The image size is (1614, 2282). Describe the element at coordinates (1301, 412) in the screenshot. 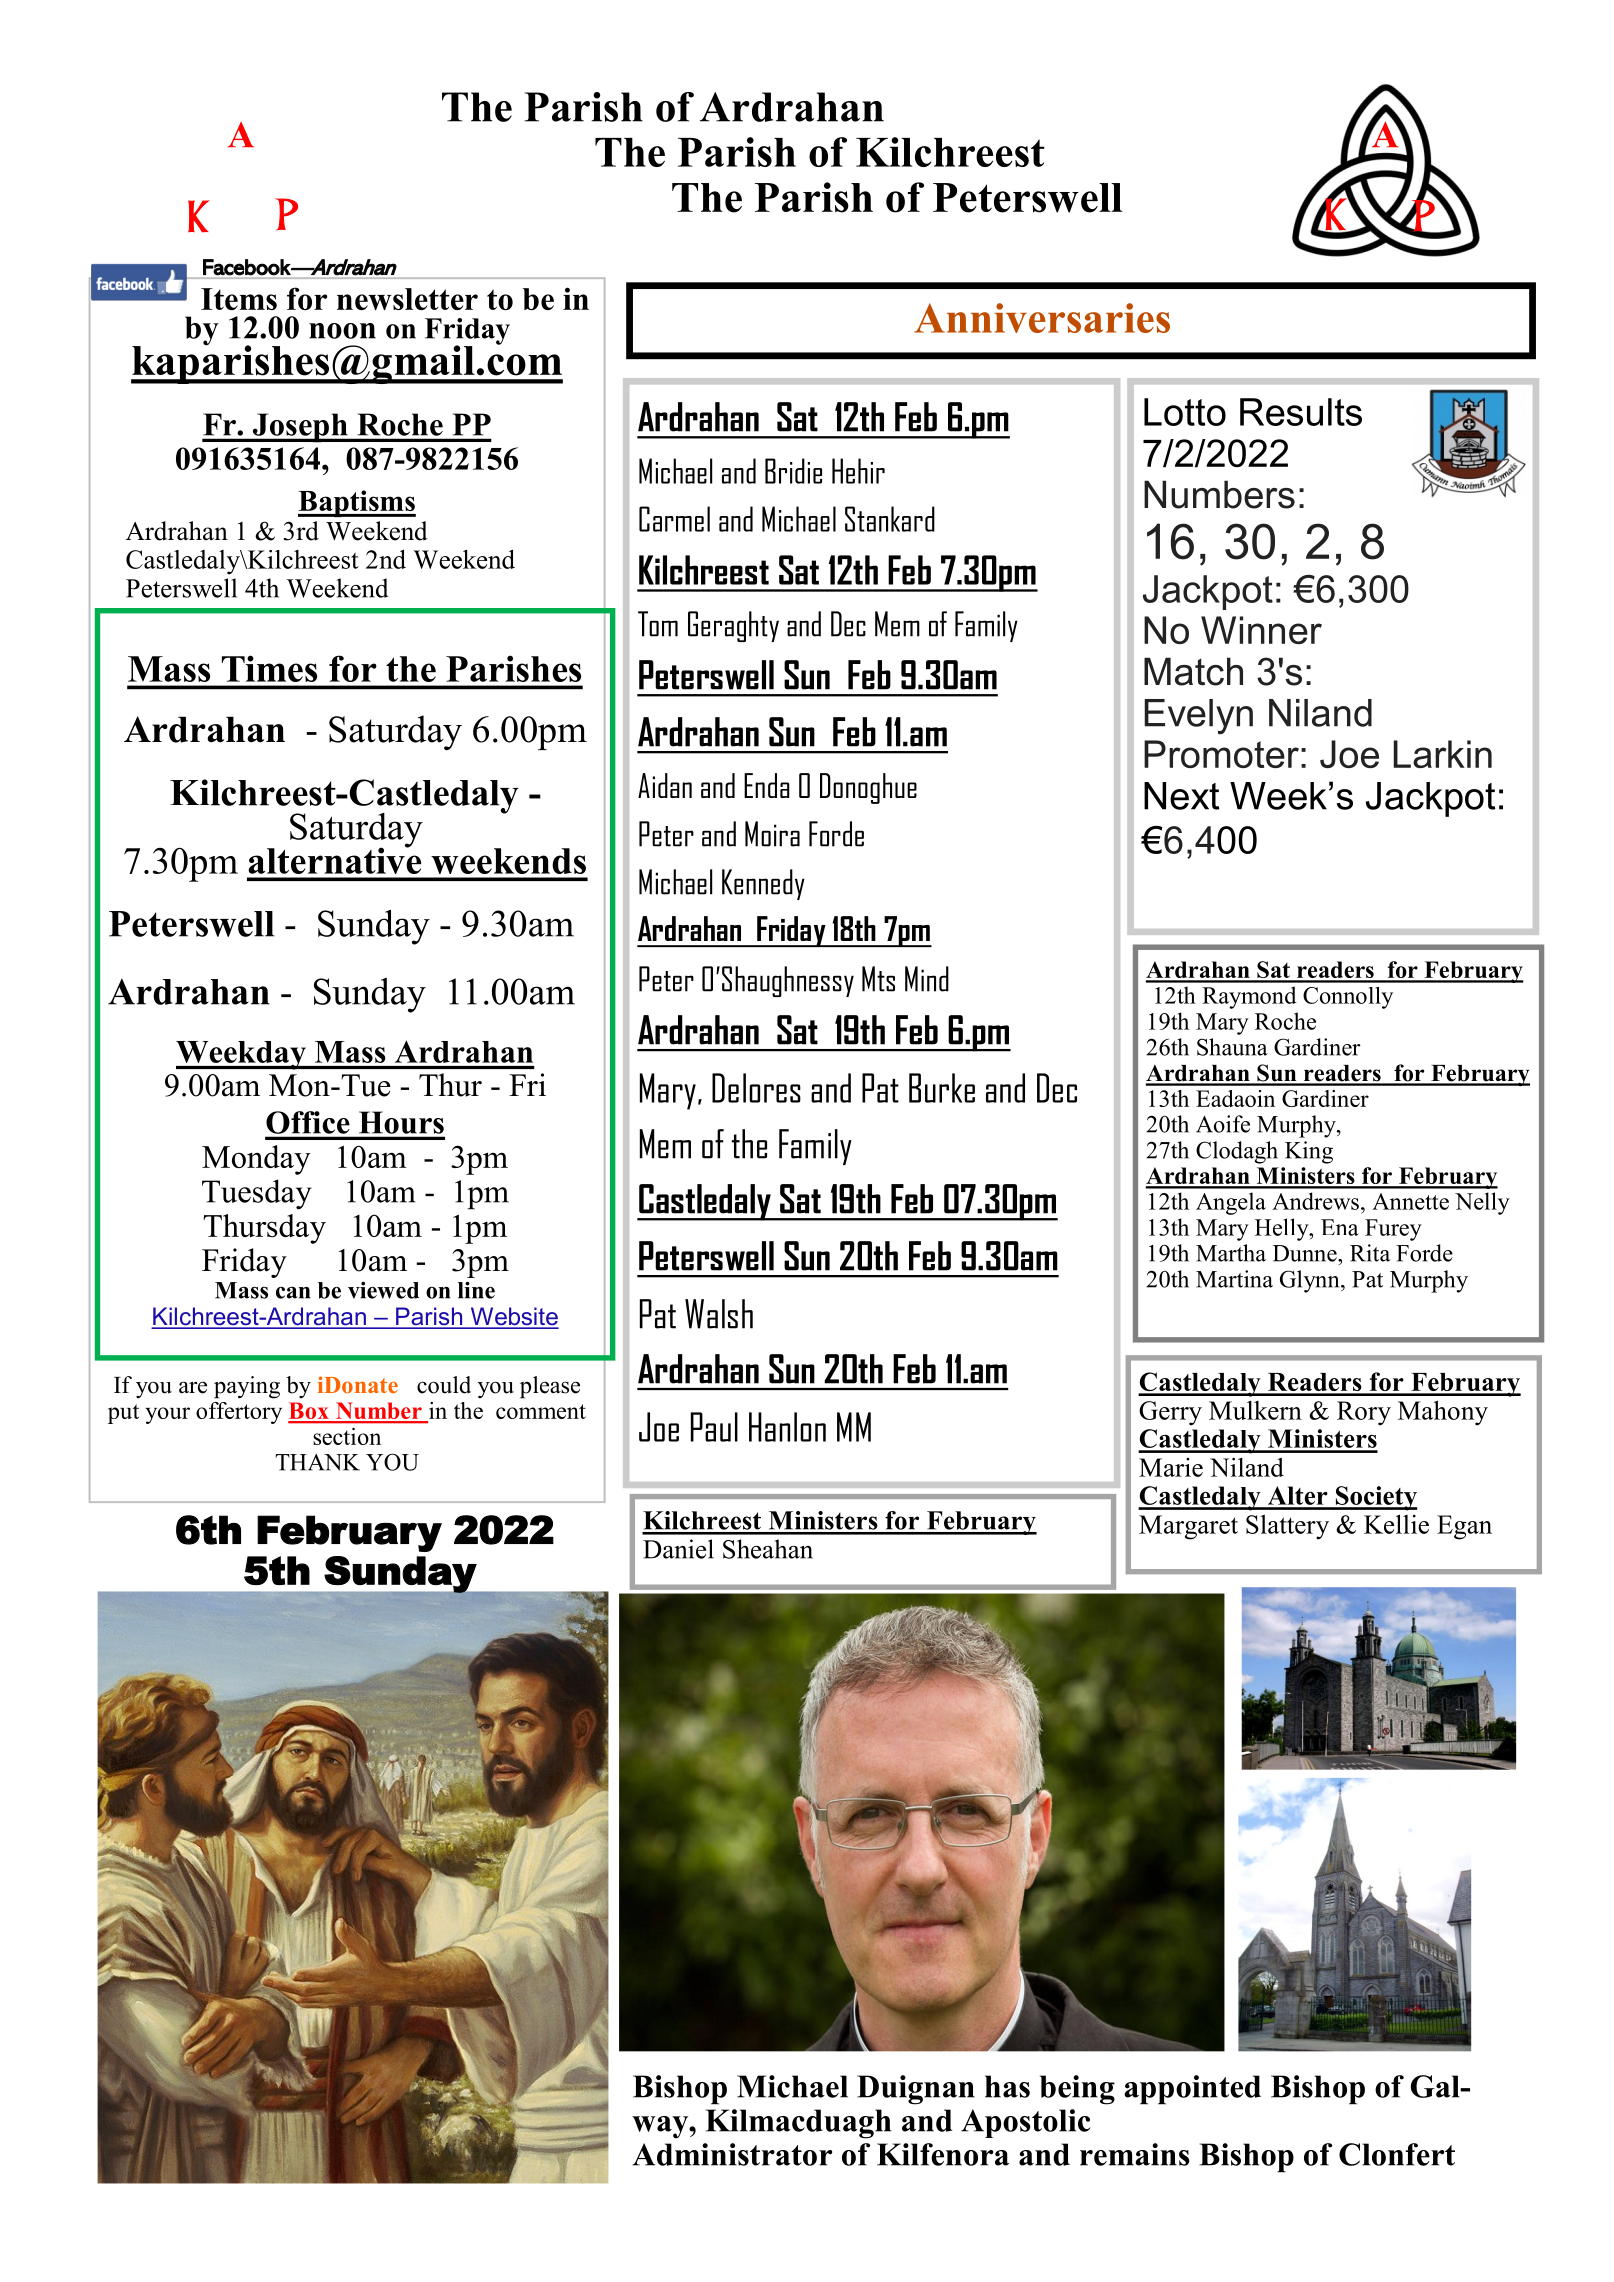

I see `Results` at that location.
